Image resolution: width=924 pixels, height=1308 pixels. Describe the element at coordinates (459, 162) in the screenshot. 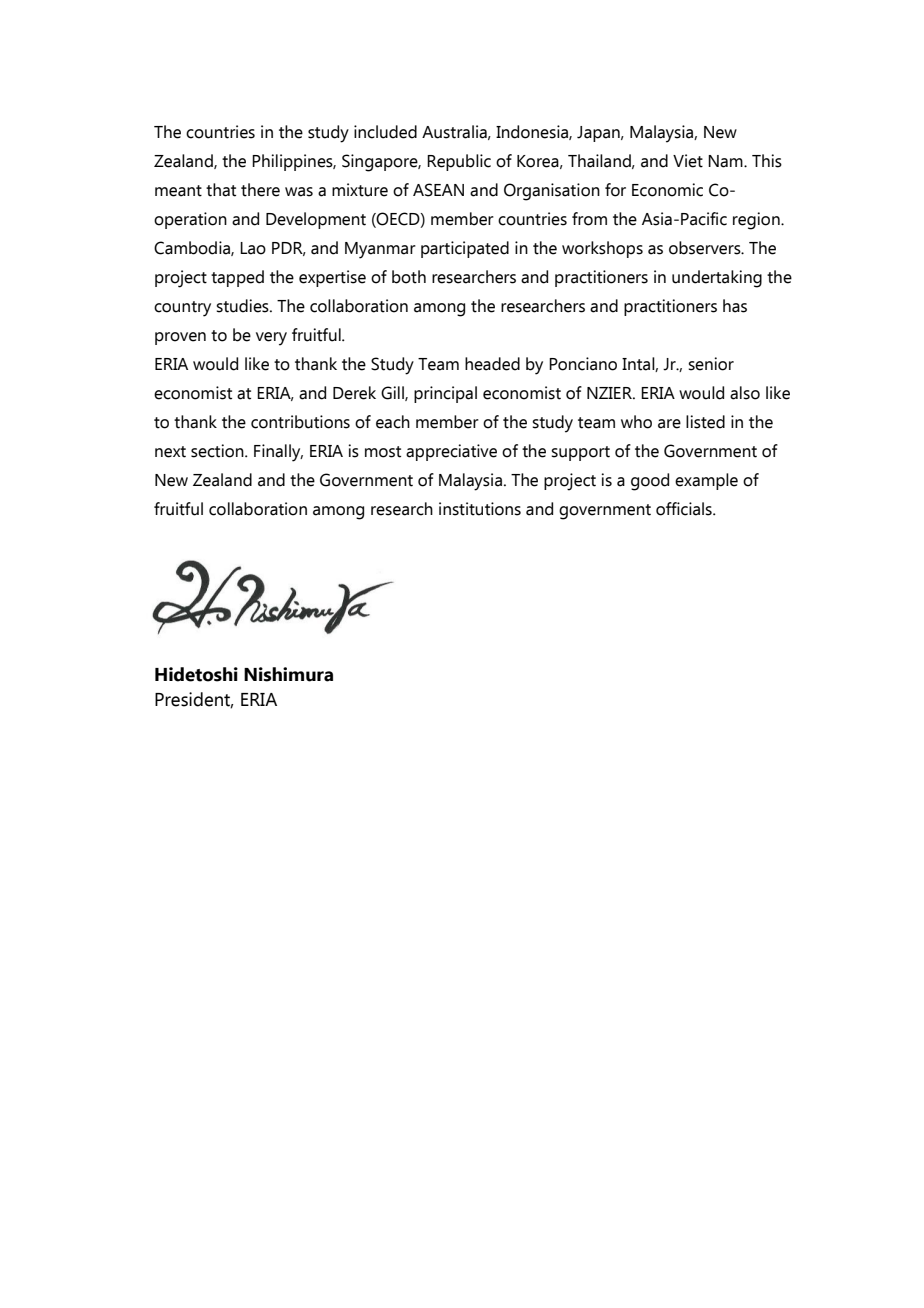

I see `Republic` at that location.
